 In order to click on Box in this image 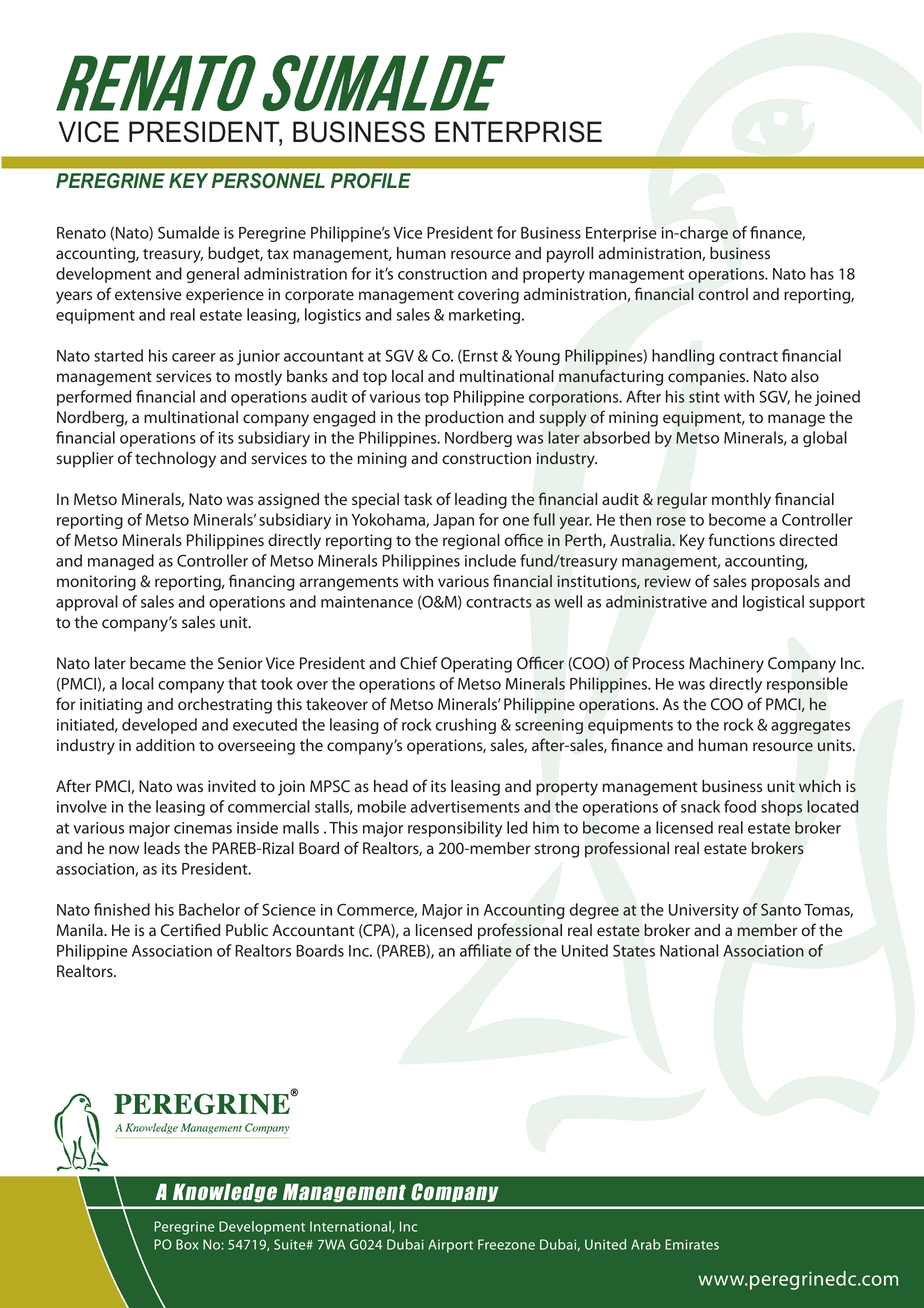, I will do `click(187, 1244)`.
